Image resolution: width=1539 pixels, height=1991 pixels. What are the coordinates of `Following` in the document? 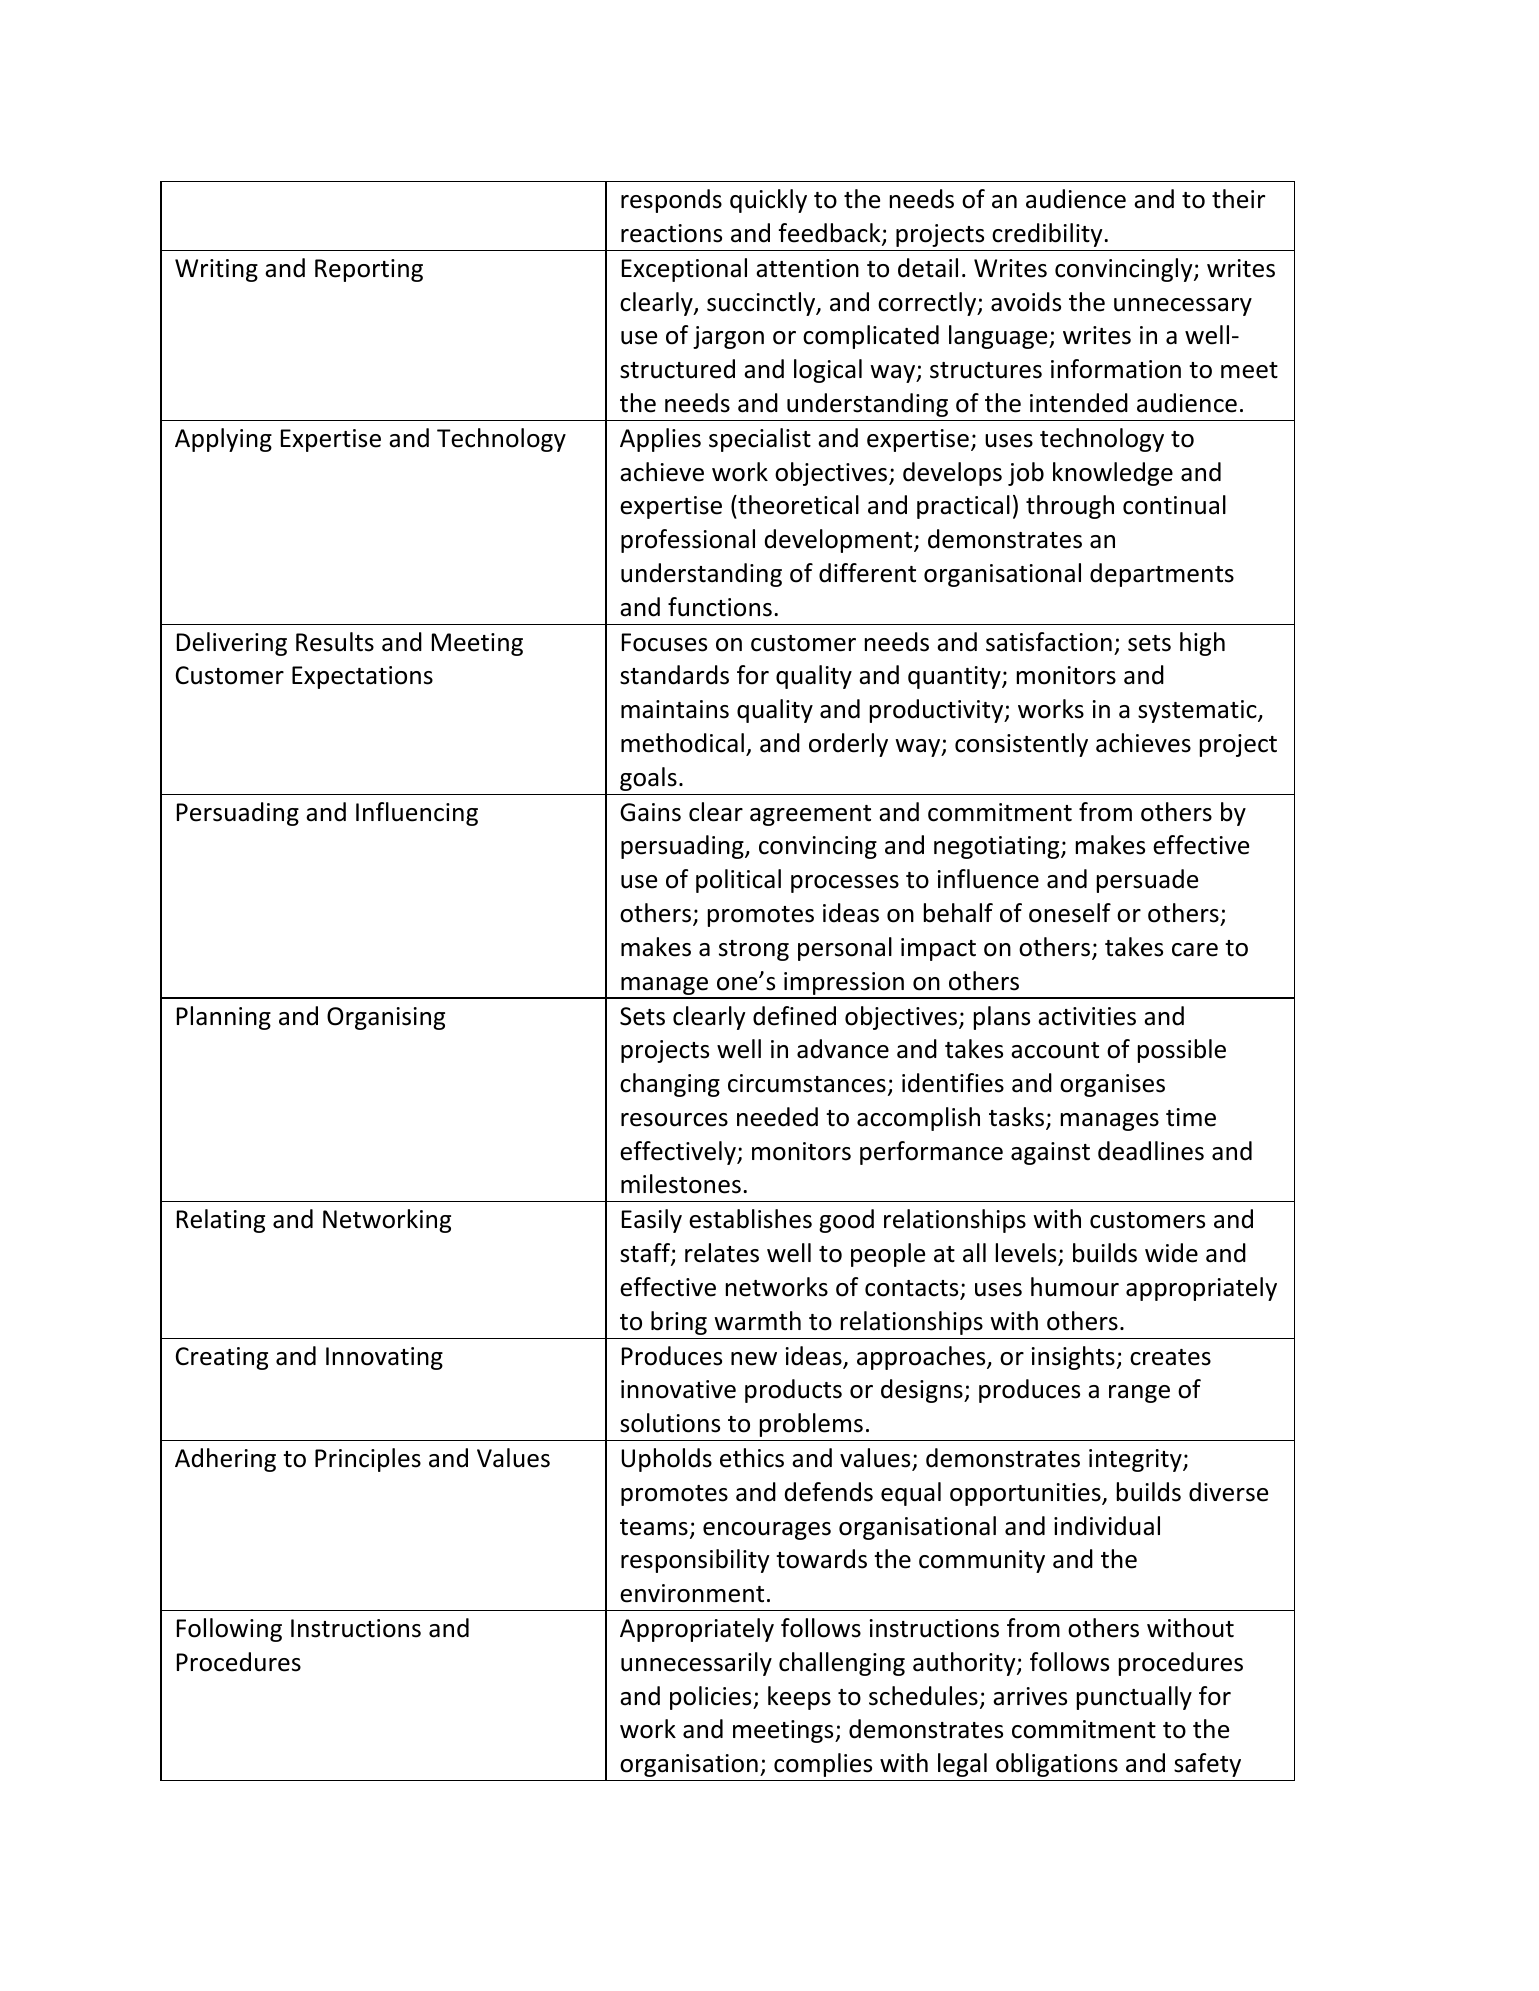 It's located at (229, 1630).
